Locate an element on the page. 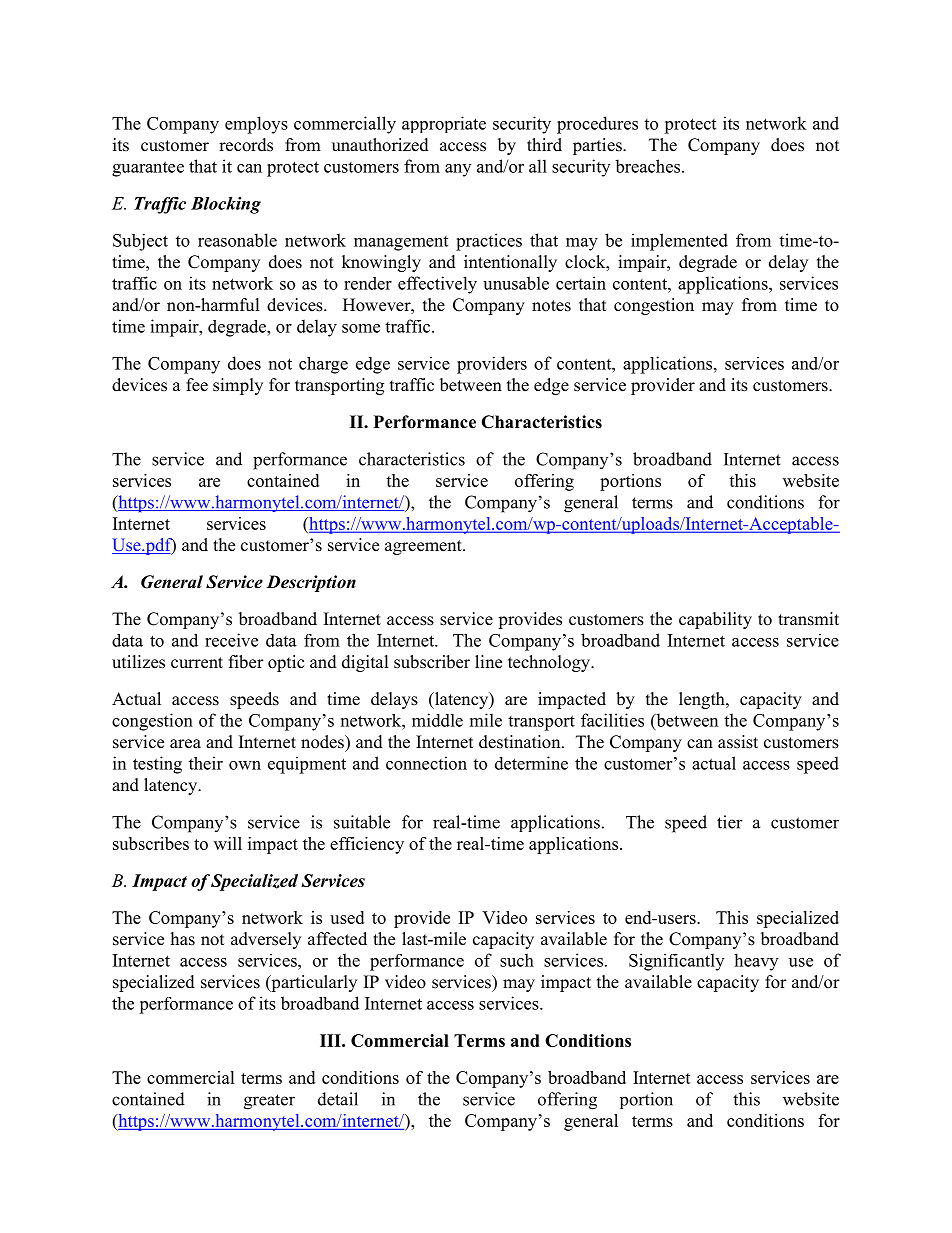 This page has height=1233, width=952. efficiency is located at coordinates (367, 845).
